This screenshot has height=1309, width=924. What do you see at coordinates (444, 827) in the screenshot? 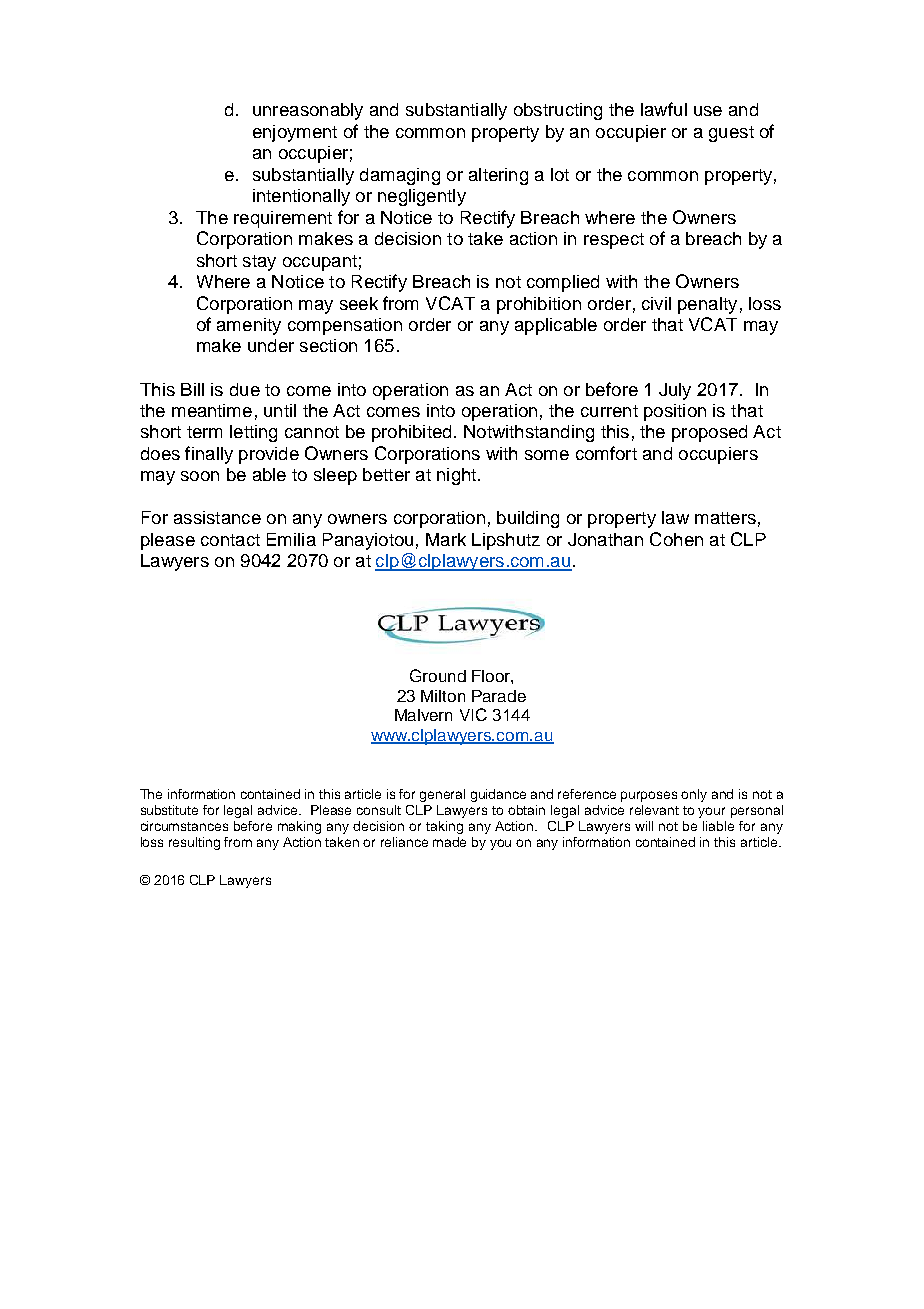
I see `taking` at bounding box center [444, 827].
